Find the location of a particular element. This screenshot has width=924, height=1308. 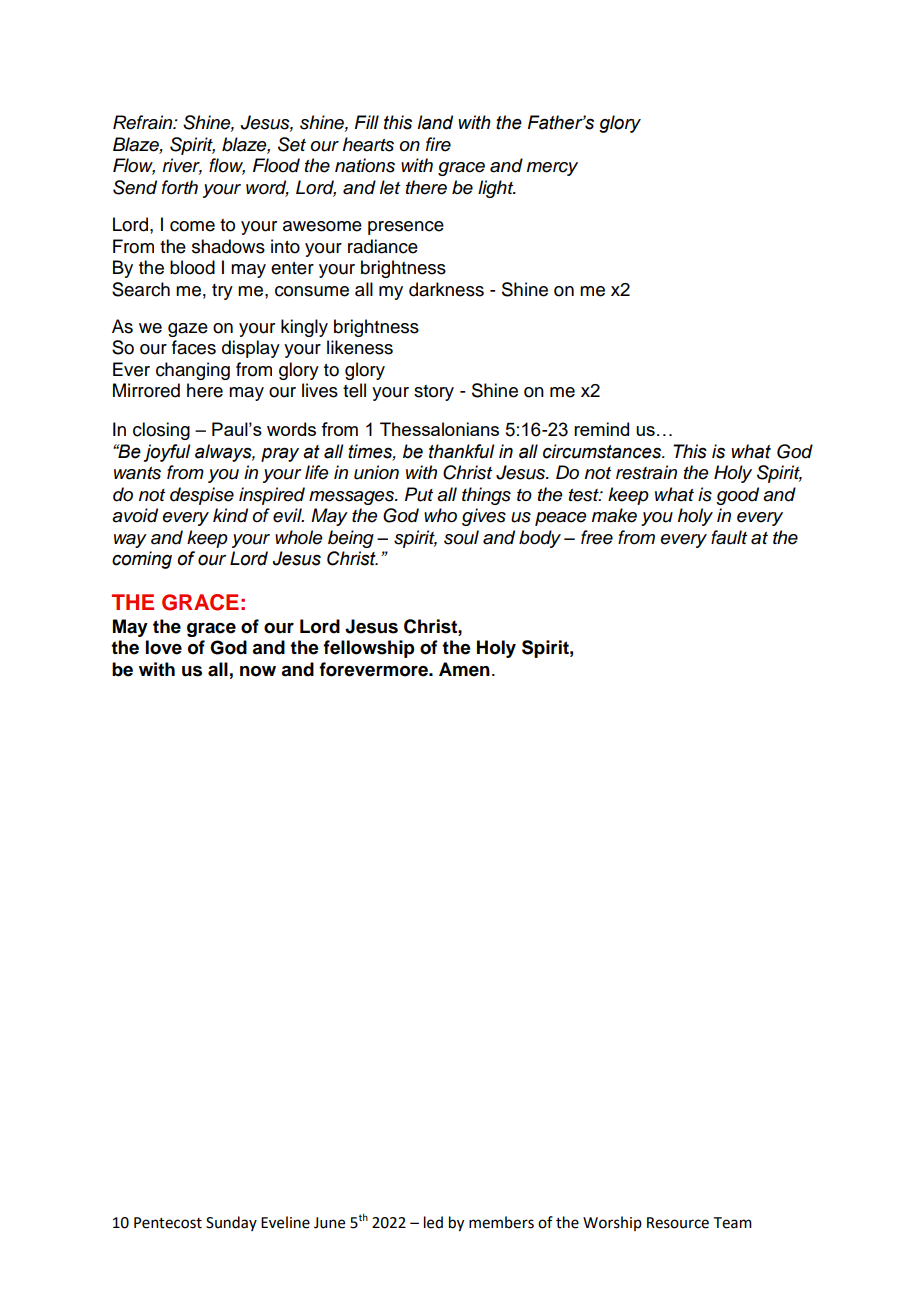

Amen is located at coordinates (464, 669).
